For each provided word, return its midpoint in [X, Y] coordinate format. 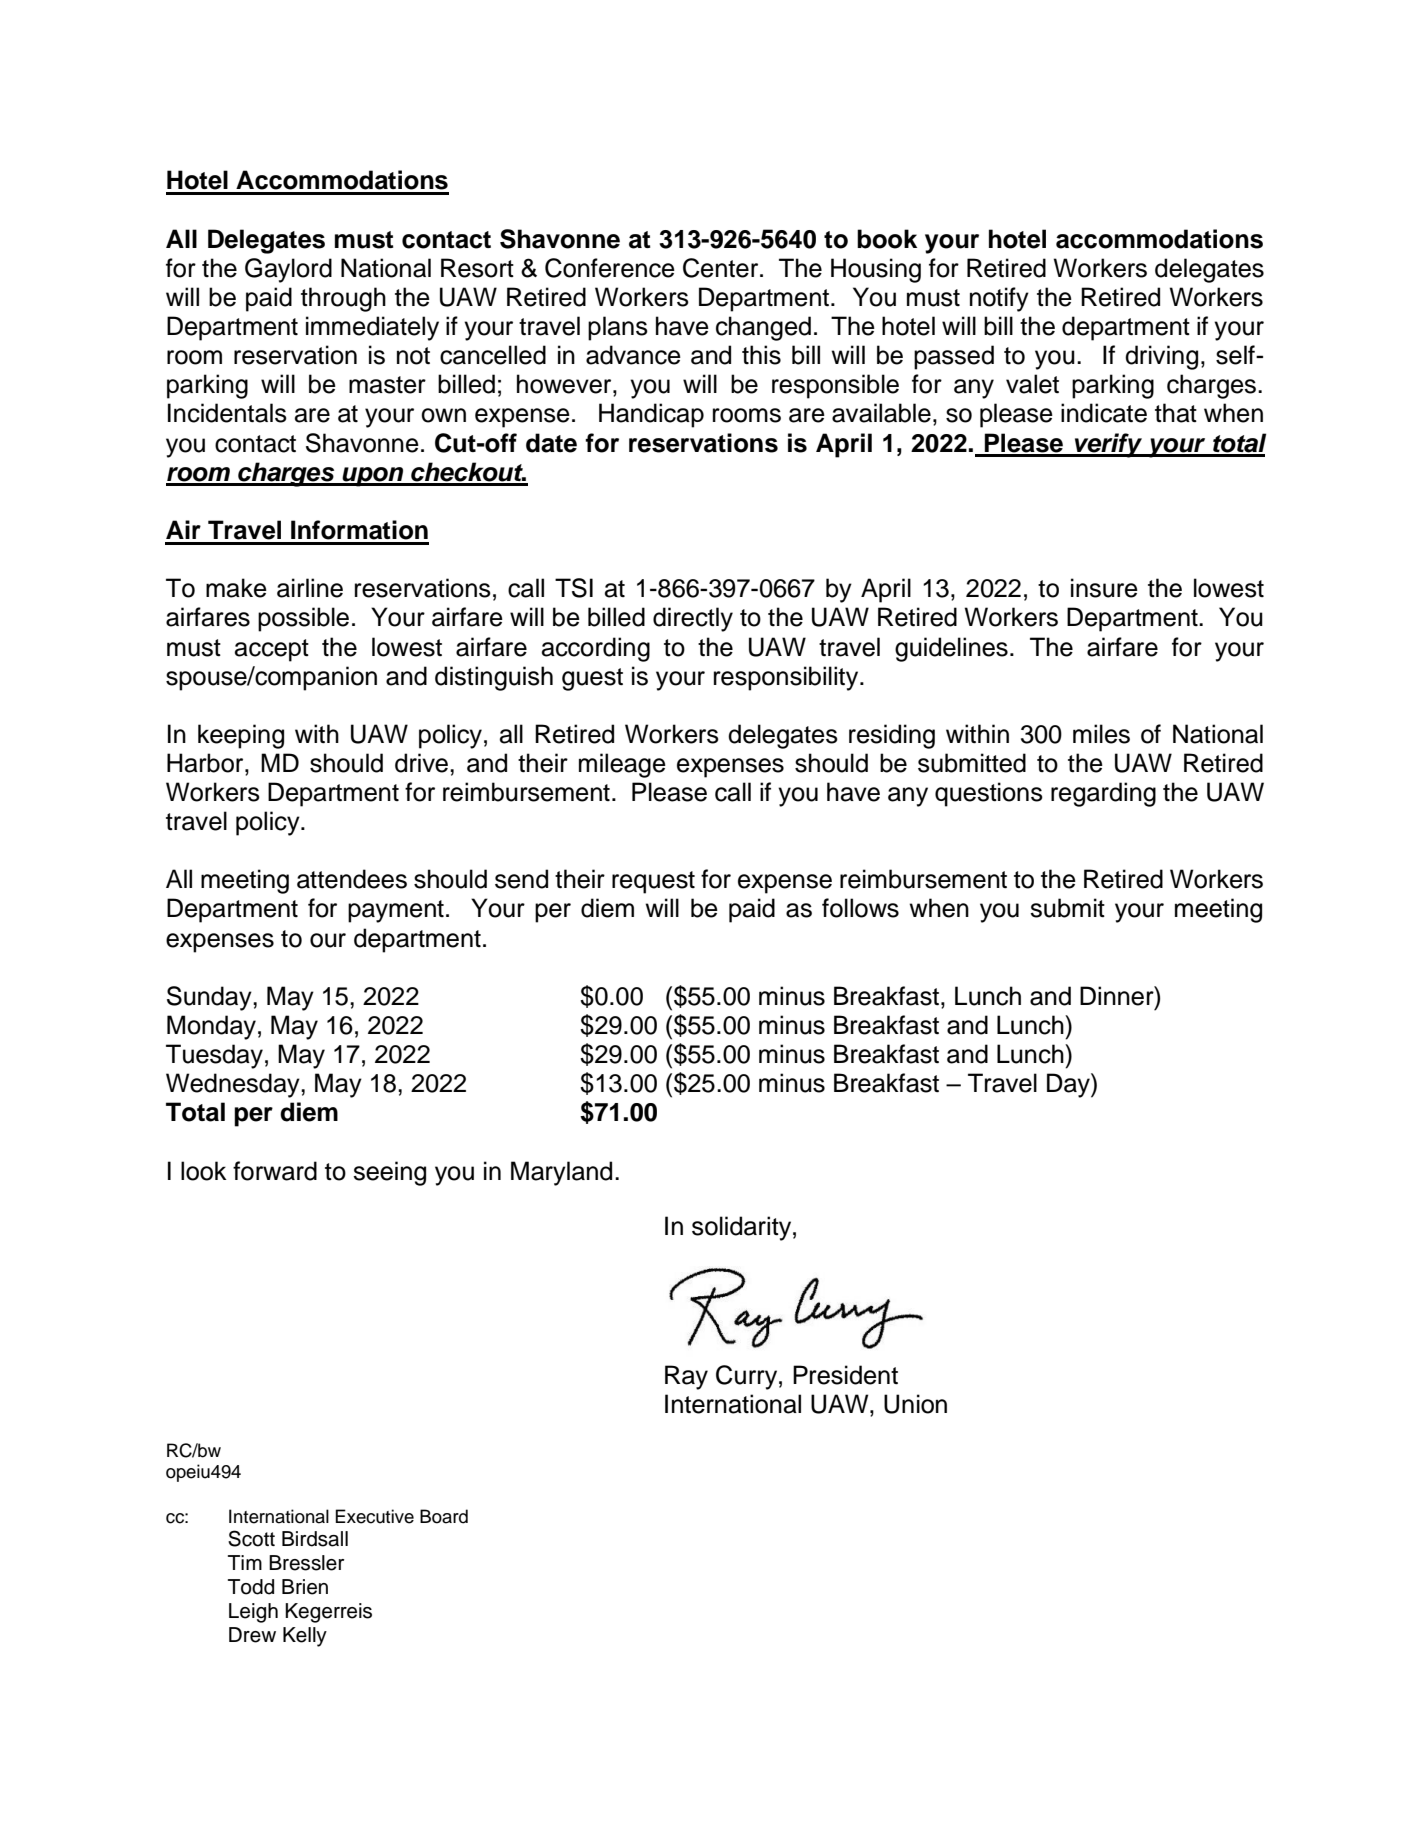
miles [1101, 734]
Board [444, 1516]
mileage [622, 765]
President [845, 1375]
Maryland [561, 1173]
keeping [241, 736]
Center [722, 268]
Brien [305, 1587]
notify [999, 299]
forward [275, 1171]
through [343, 299]
